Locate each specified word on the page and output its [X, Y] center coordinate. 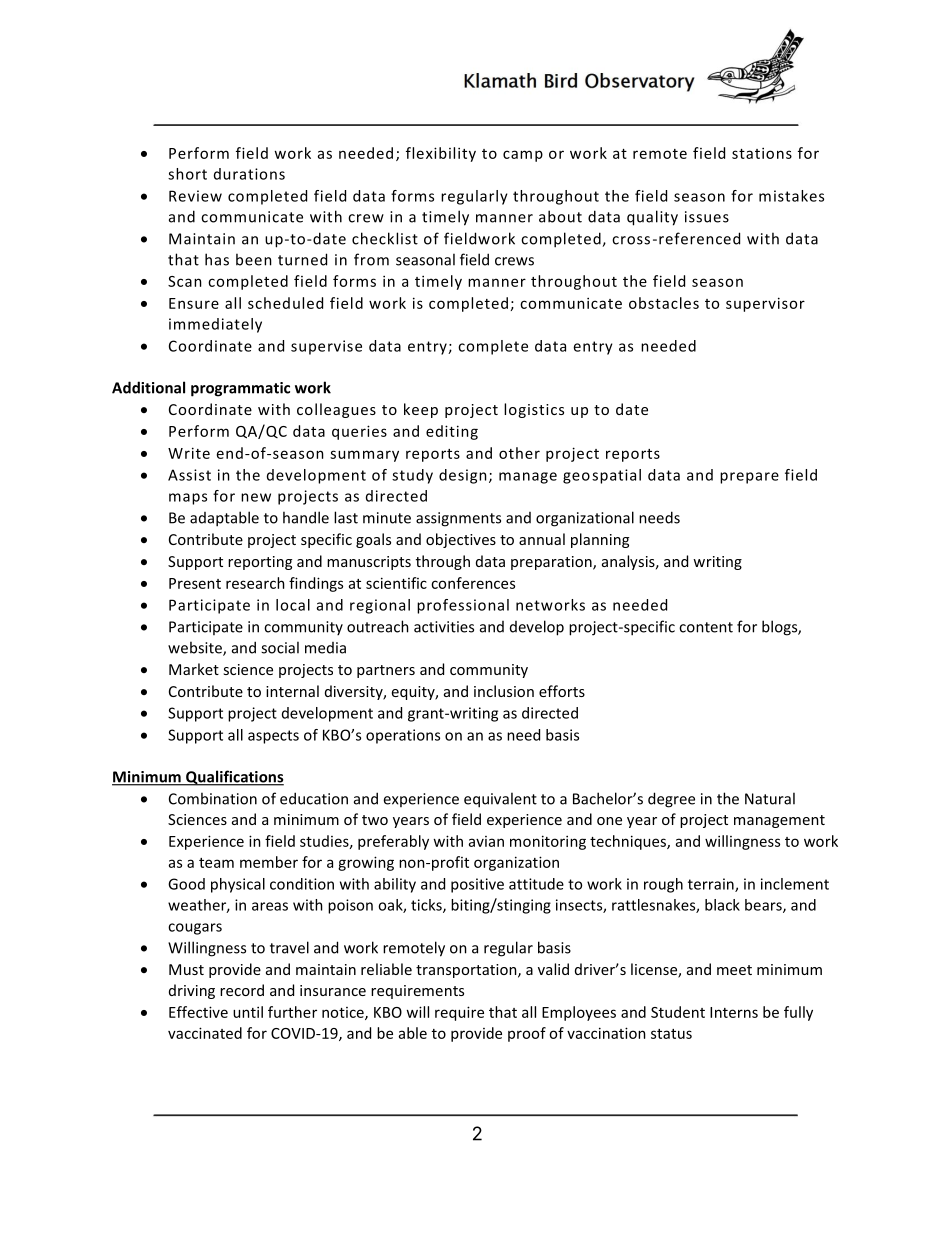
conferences [473, 583]
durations [249, 174]
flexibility [441, 154]
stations [762, 153]
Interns [734, 1012]
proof [527, 1034]
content [706, 627]
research [255, 583]
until [248, 1012]
